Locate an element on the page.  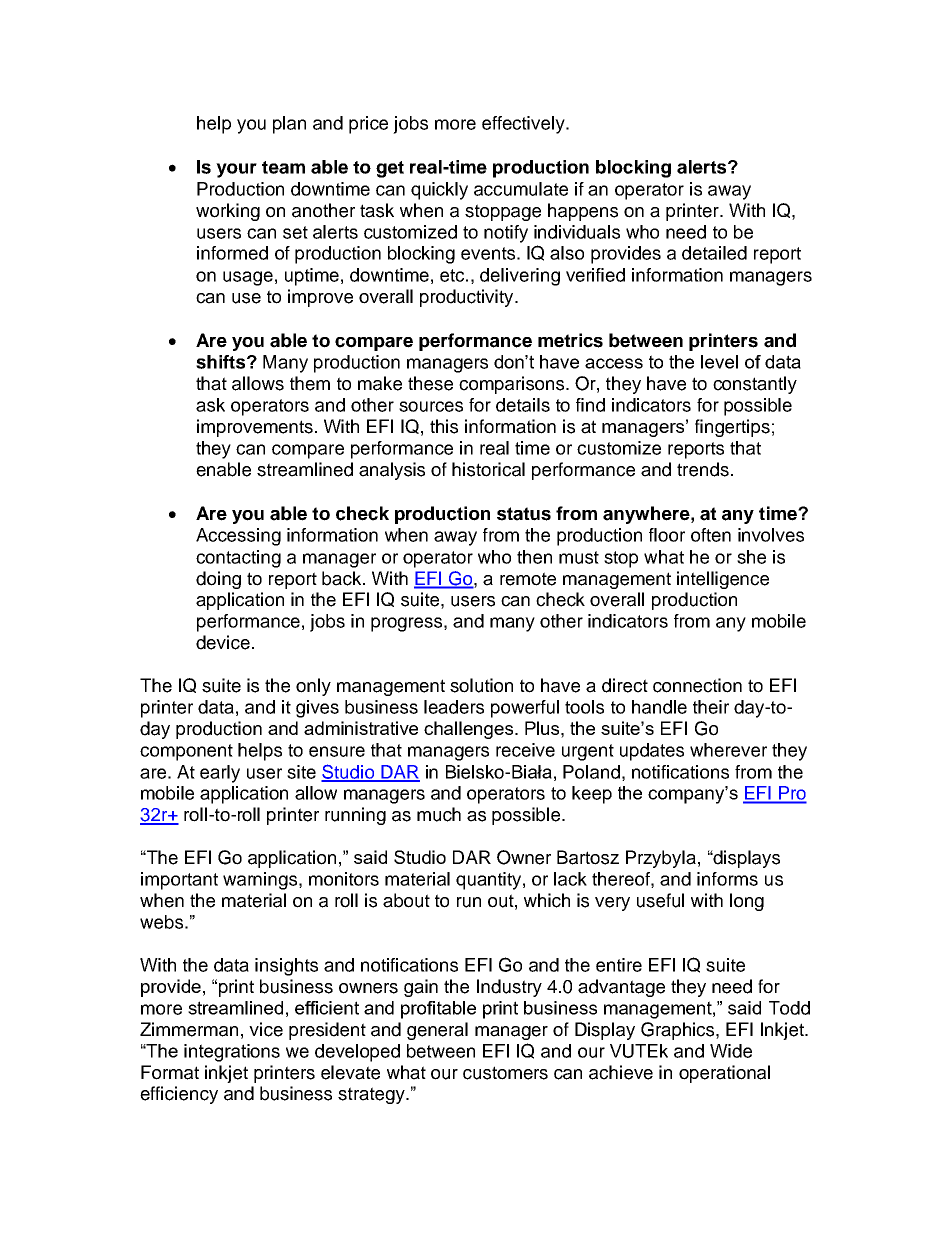
effectively is located at coordinates (524, 125).
